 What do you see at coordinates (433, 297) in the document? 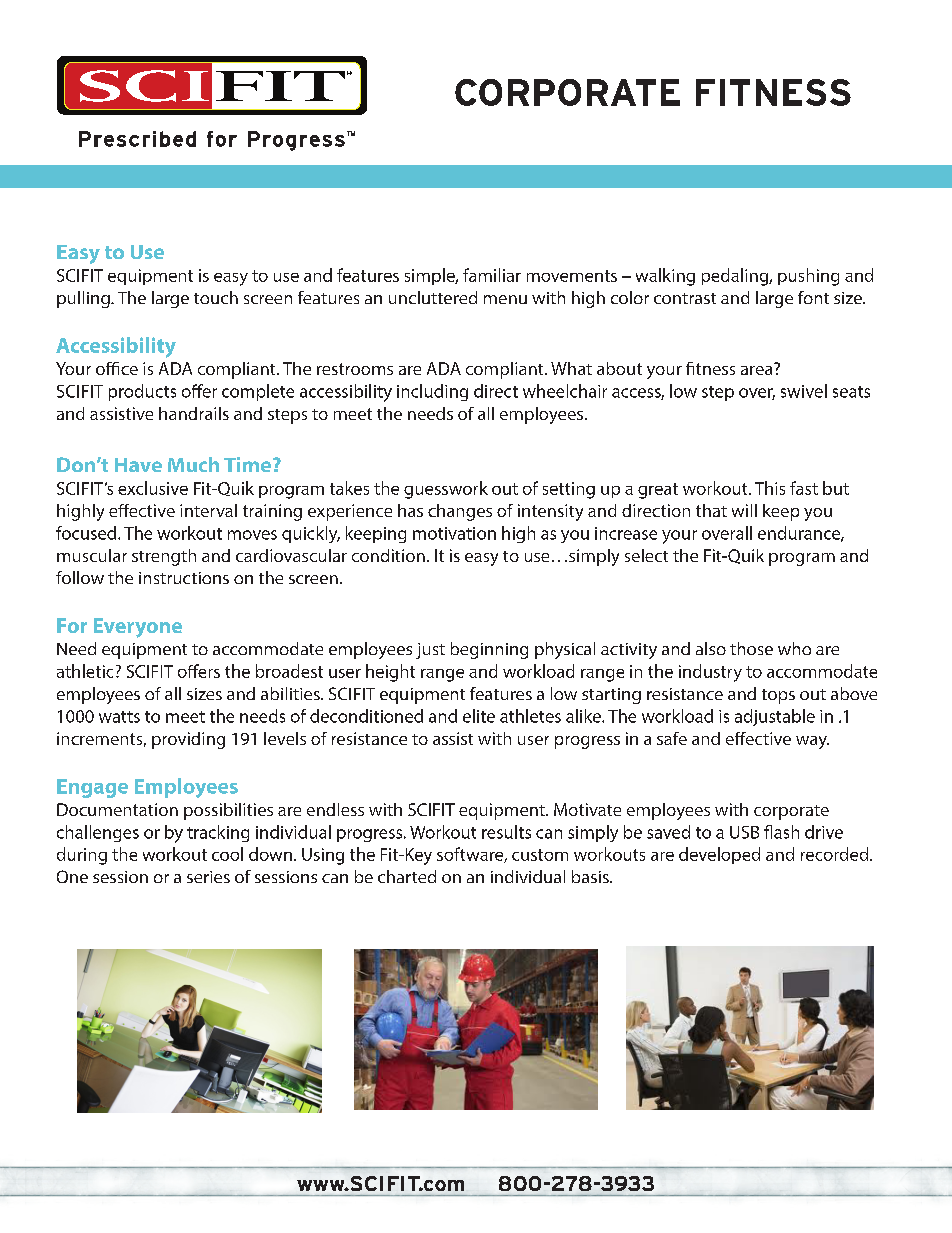
I see `uncluttered` at bounding box center [433, 297].
